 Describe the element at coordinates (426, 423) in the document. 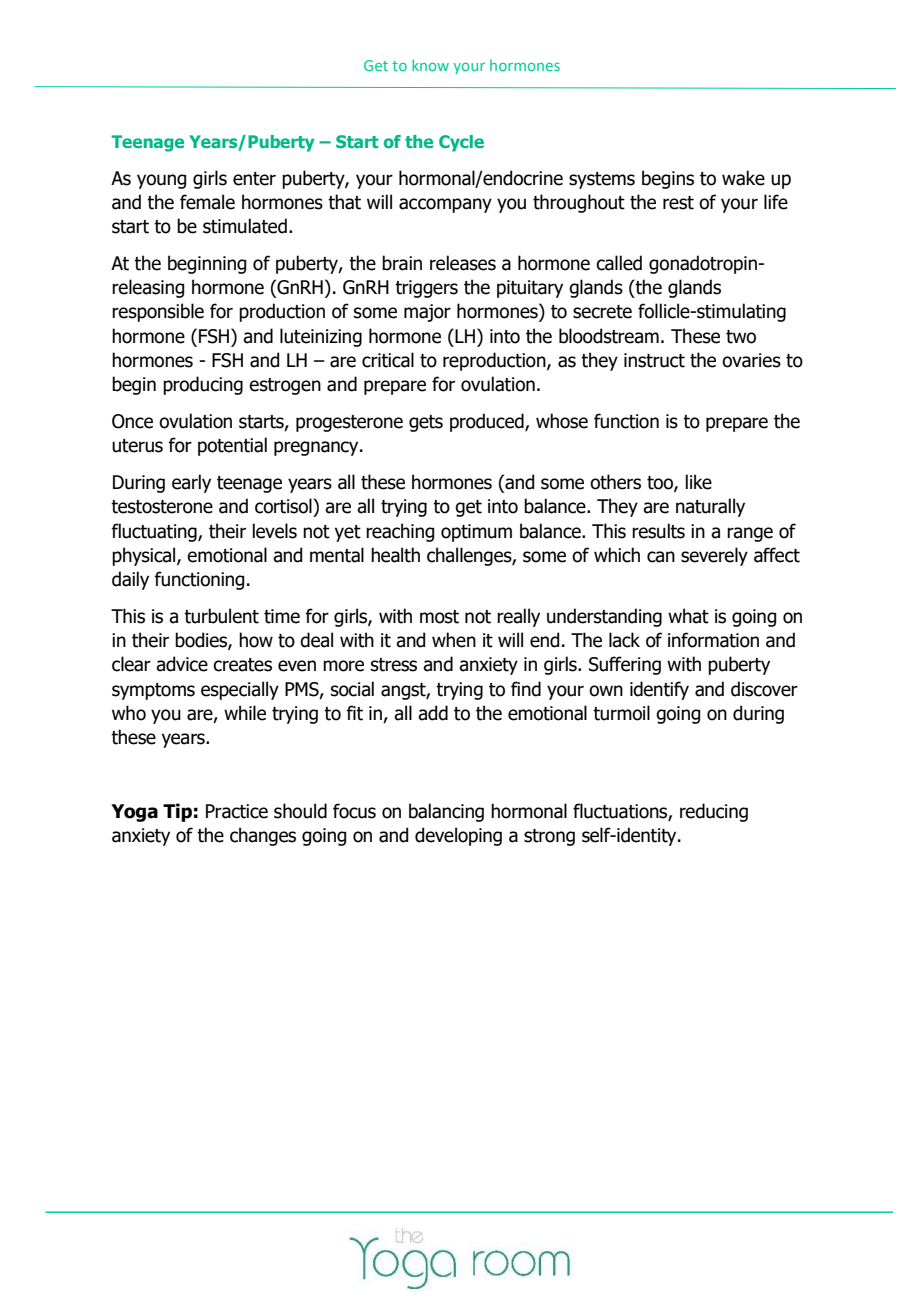

I see `gets` at that location.
